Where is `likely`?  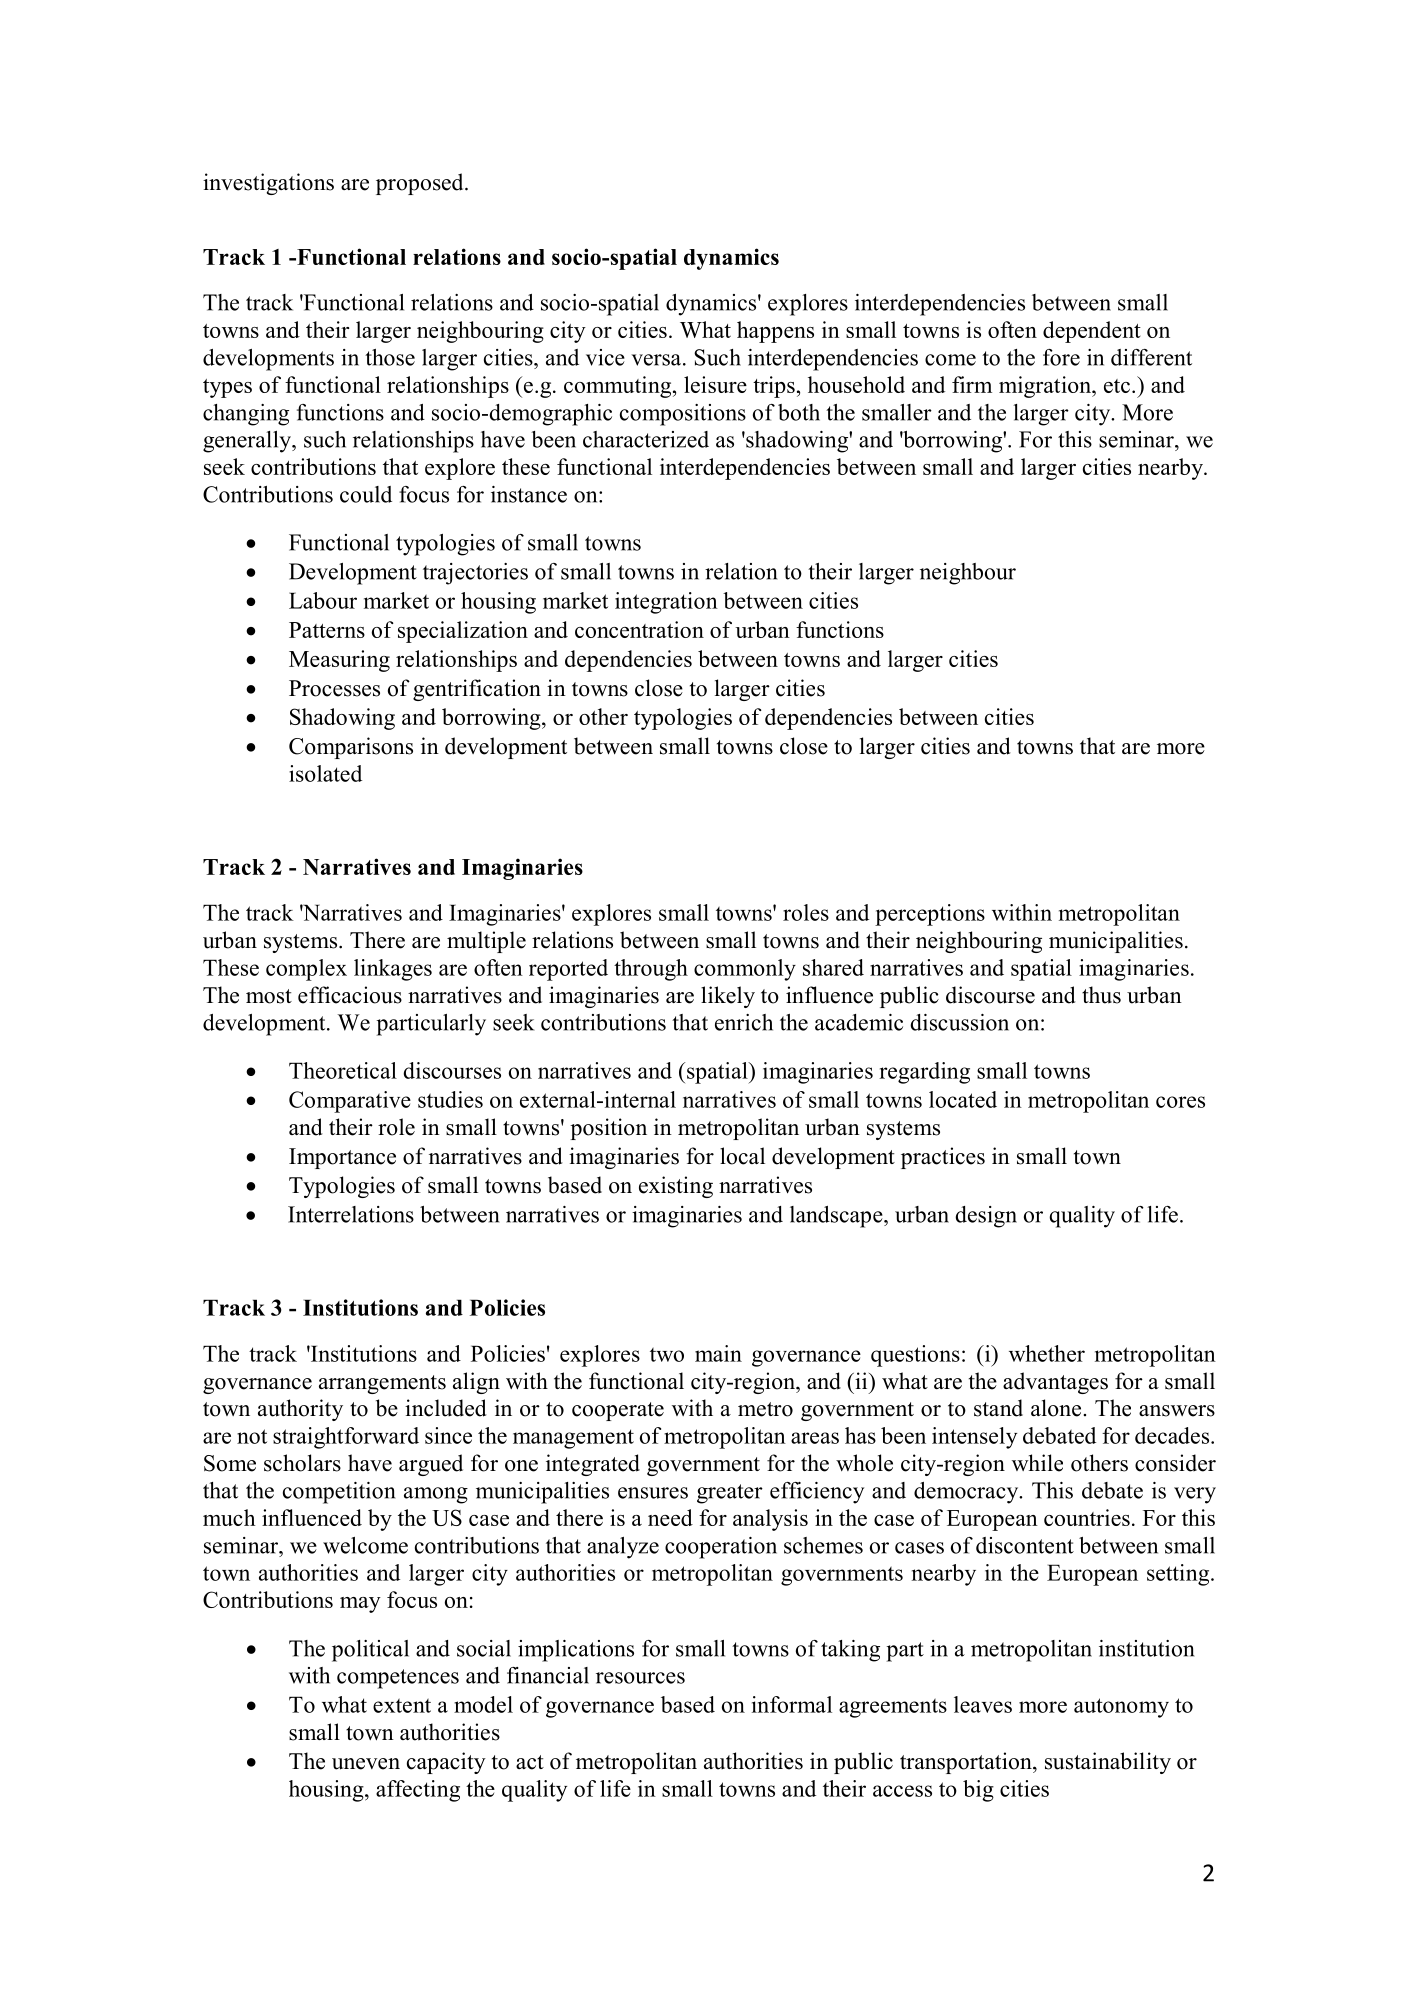 likely is located at coordinates (728, 997).
